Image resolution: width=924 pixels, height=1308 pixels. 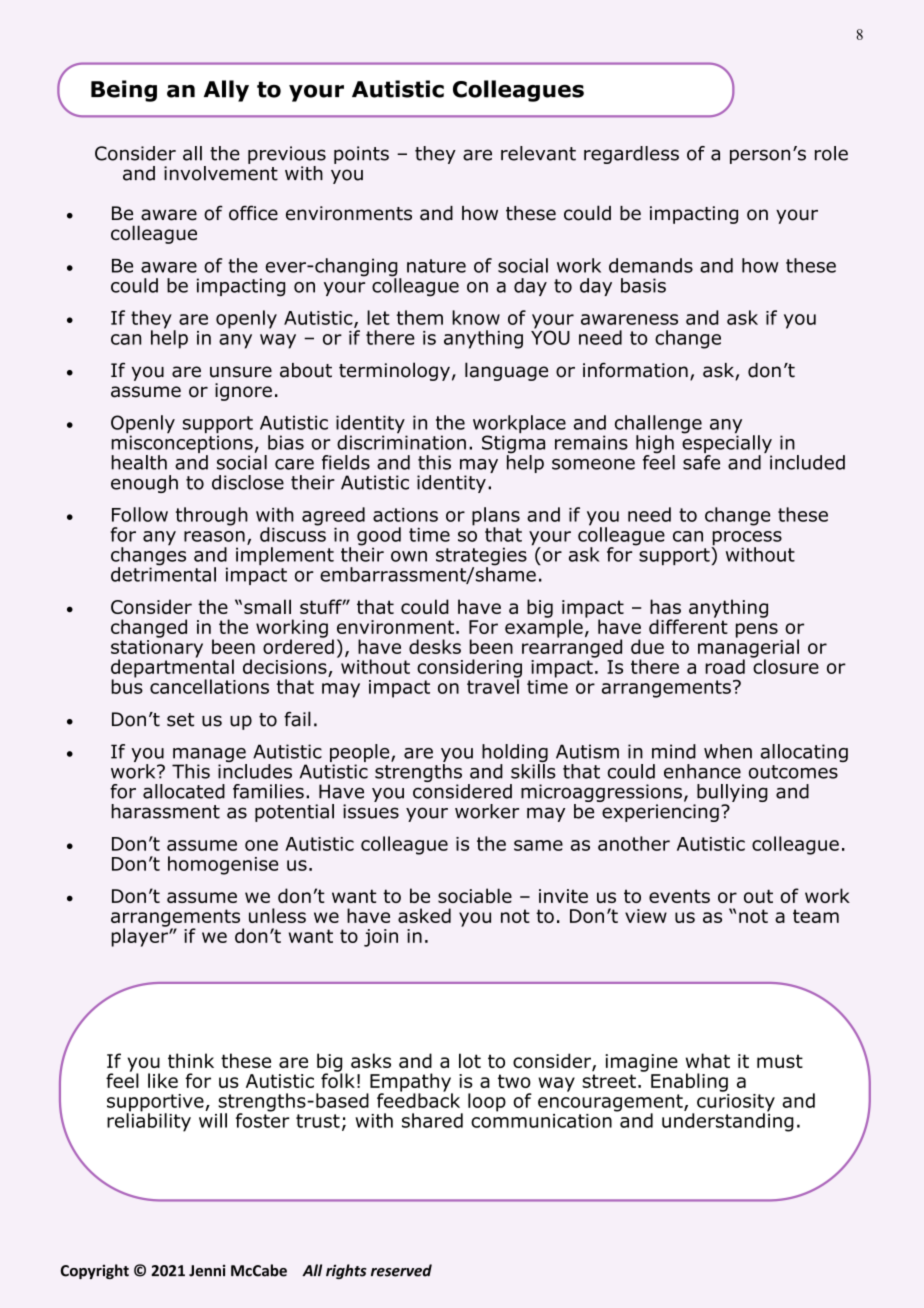 I want to click on sociable, so click(x=475, y=895).
